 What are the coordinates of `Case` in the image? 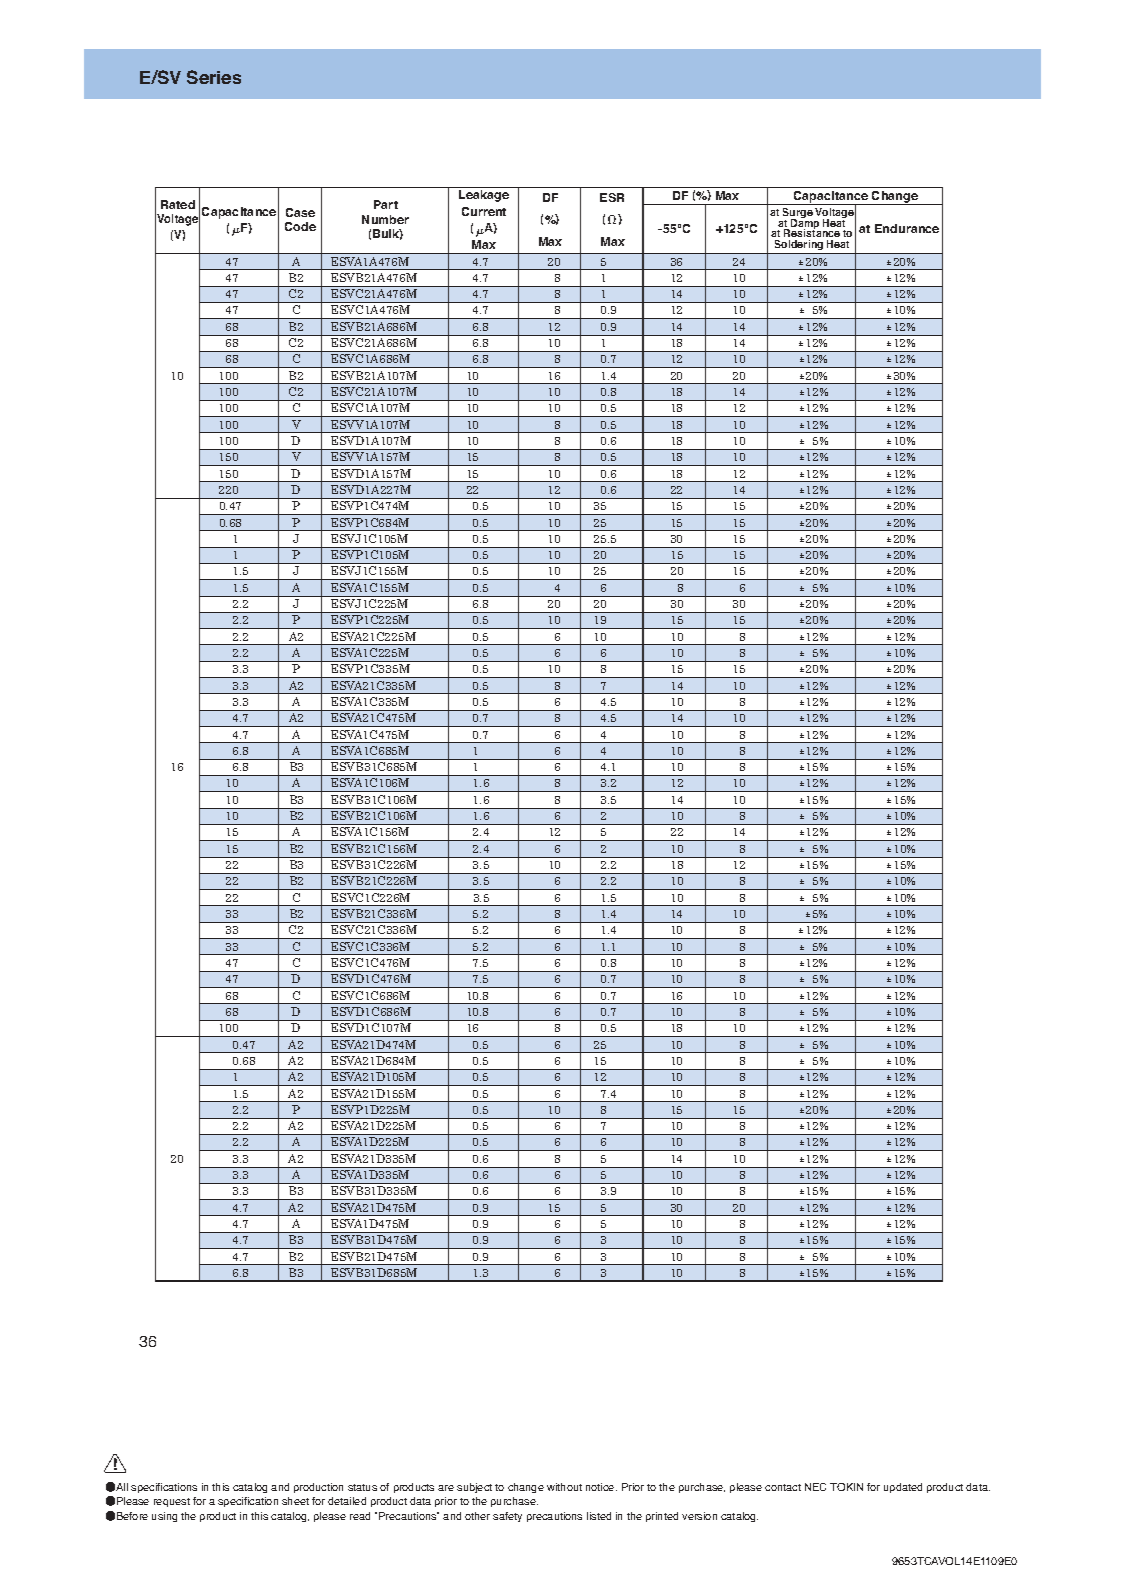 It's located at (300, 212).
